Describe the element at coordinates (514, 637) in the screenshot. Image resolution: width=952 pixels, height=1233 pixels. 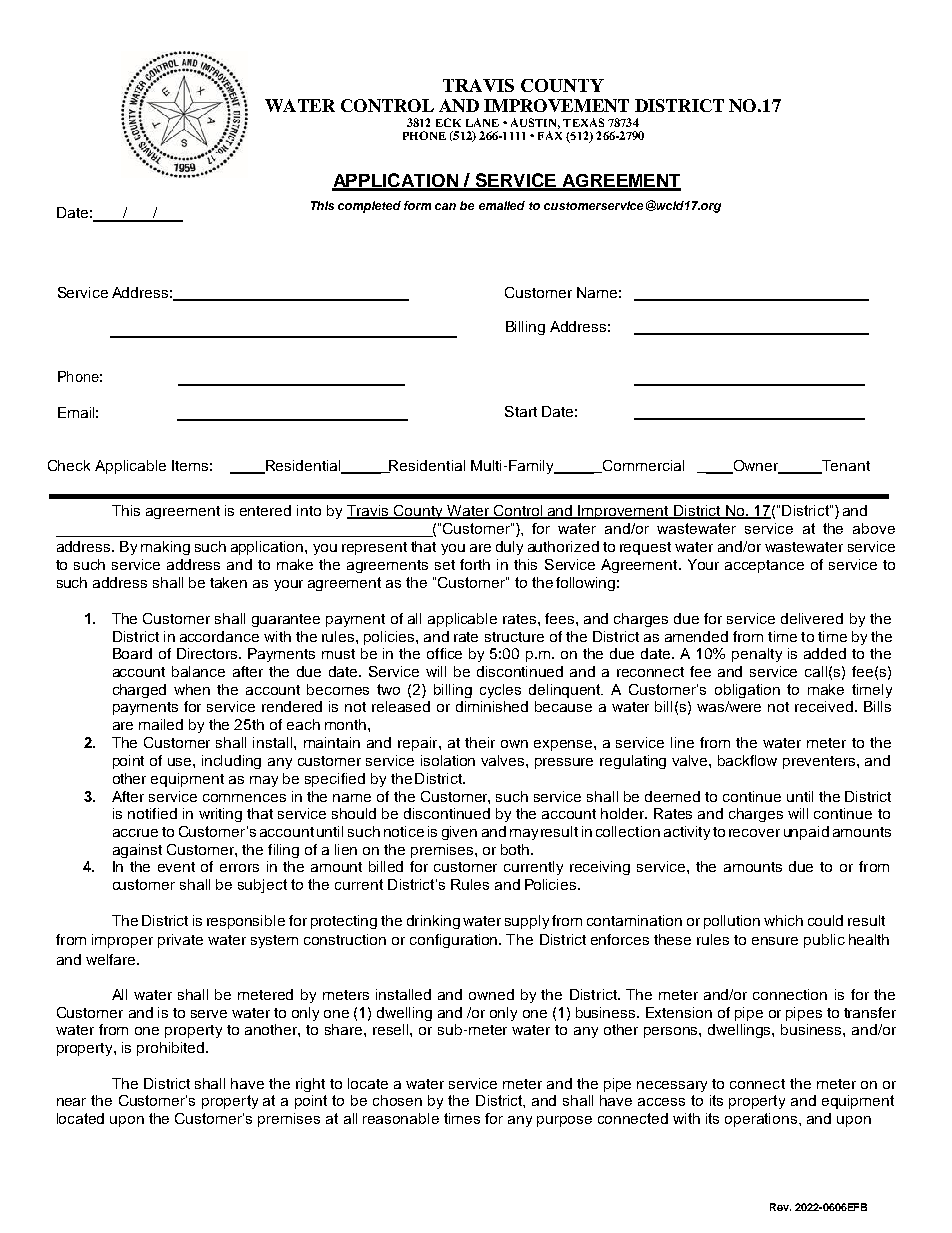
I see `structure` at that location.
